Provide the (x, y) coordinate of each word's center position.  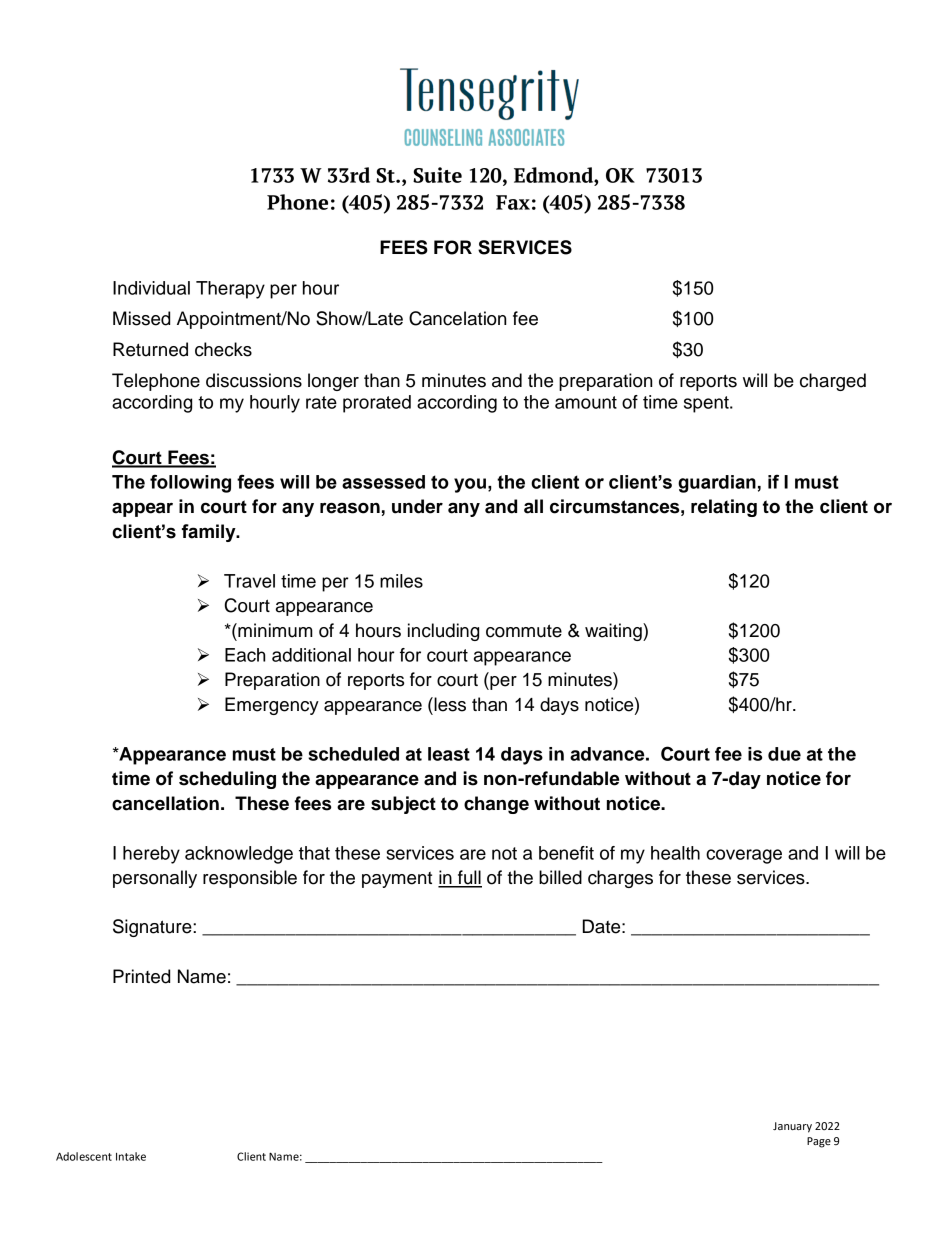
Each (245, 655)
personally (155, 879)
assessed (383, 482)
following (190, 483)
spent (707, 404)
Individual (151, 288)
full (469, 878)
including (443, 632)
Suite (437, 175)
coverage (744, 856)
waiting (614, 632)
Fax (513, 202)
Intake (131, 1156)
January (792, 1127)
